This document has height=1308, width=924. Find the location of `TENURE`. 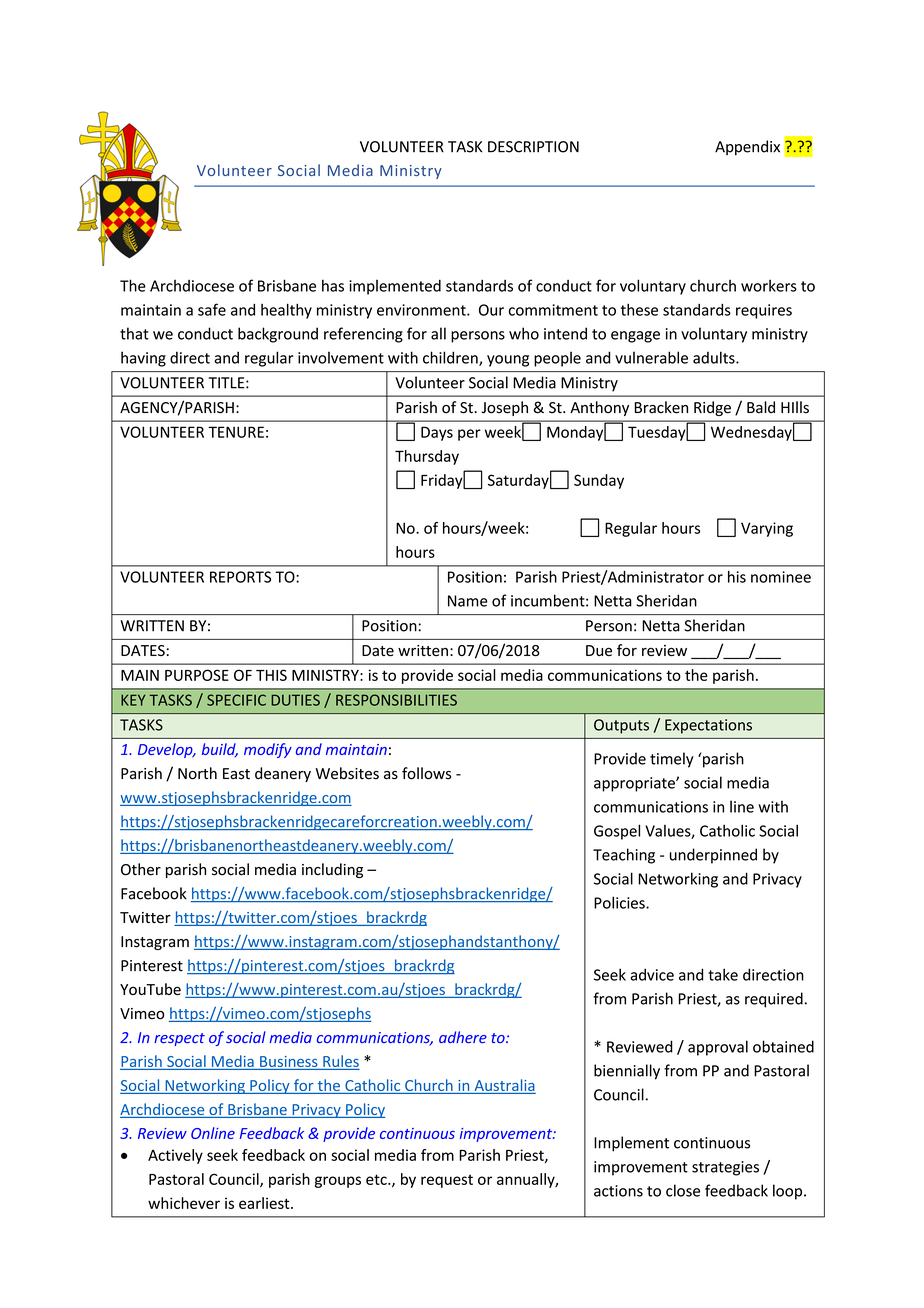

TENURE is located at coordinates (236, 432).
